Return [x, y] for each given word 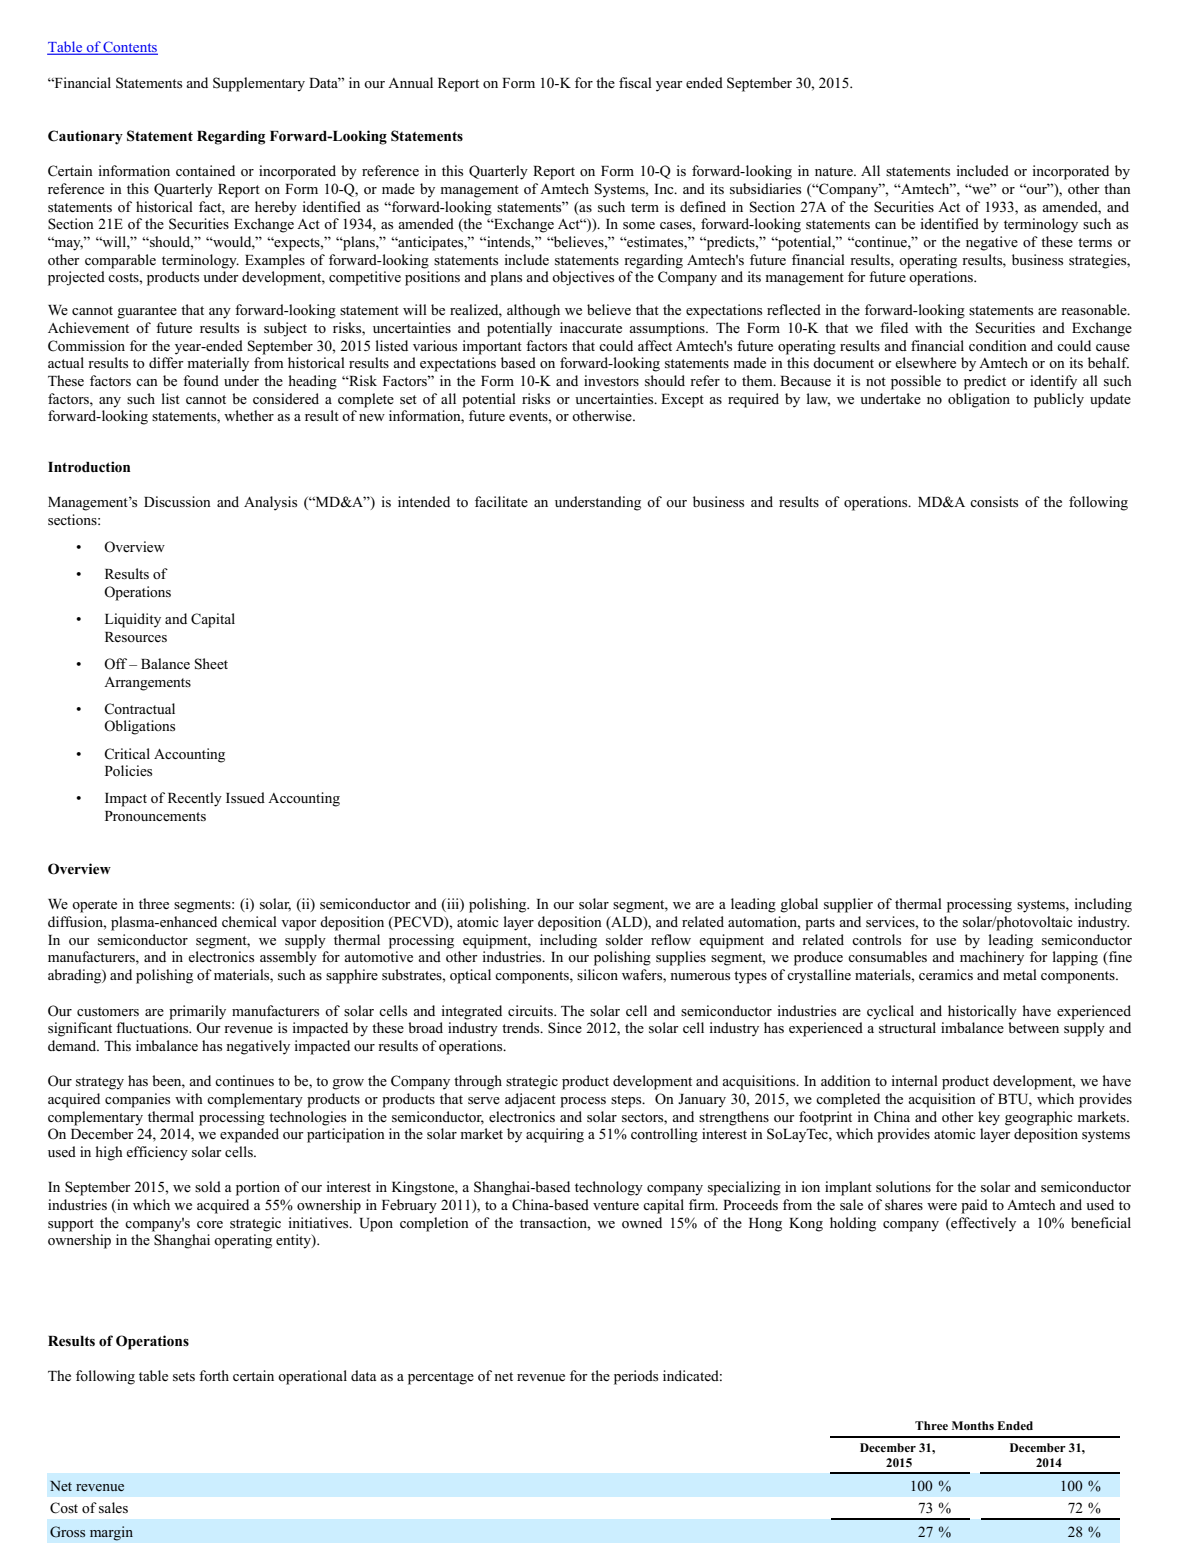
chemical [249, 921]
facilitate [501, 501]
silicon [597, 974]
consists [994, 501]
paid [974, 1206]
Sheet [211, 664]
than [1117, 188]
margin [111, 1533]
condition [998, 345]
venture [616, 1205]
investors [611, 380]
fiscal [635, 82]
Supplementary [259, 84]
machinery [992, 958]
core [210, 1224]
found [201, 380]
